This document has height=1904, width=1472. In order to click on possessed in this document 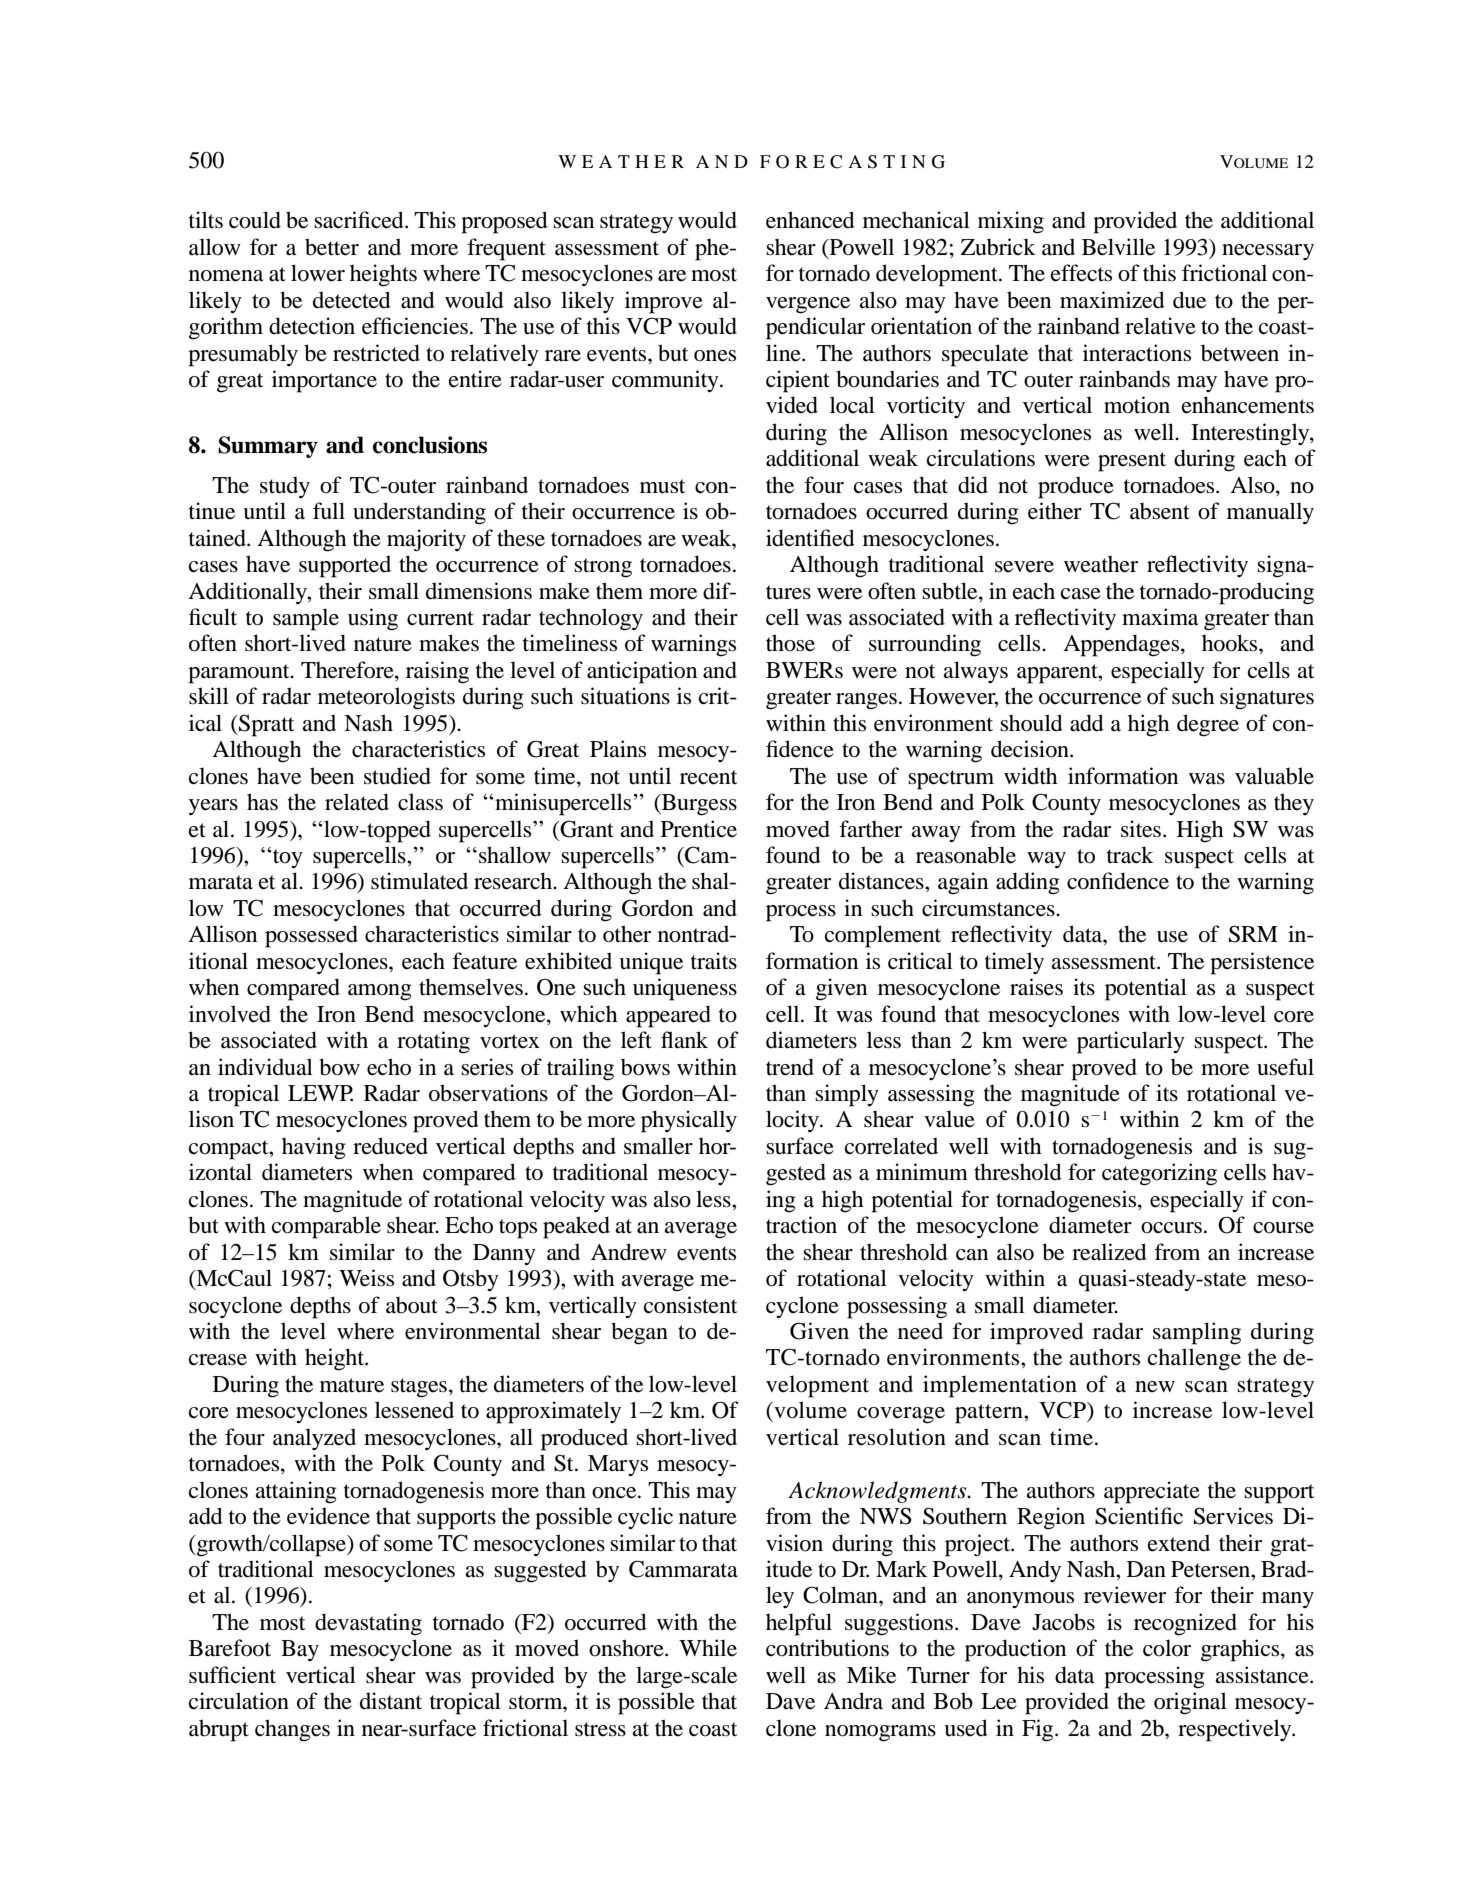, I will do `click(311, 936)`.
